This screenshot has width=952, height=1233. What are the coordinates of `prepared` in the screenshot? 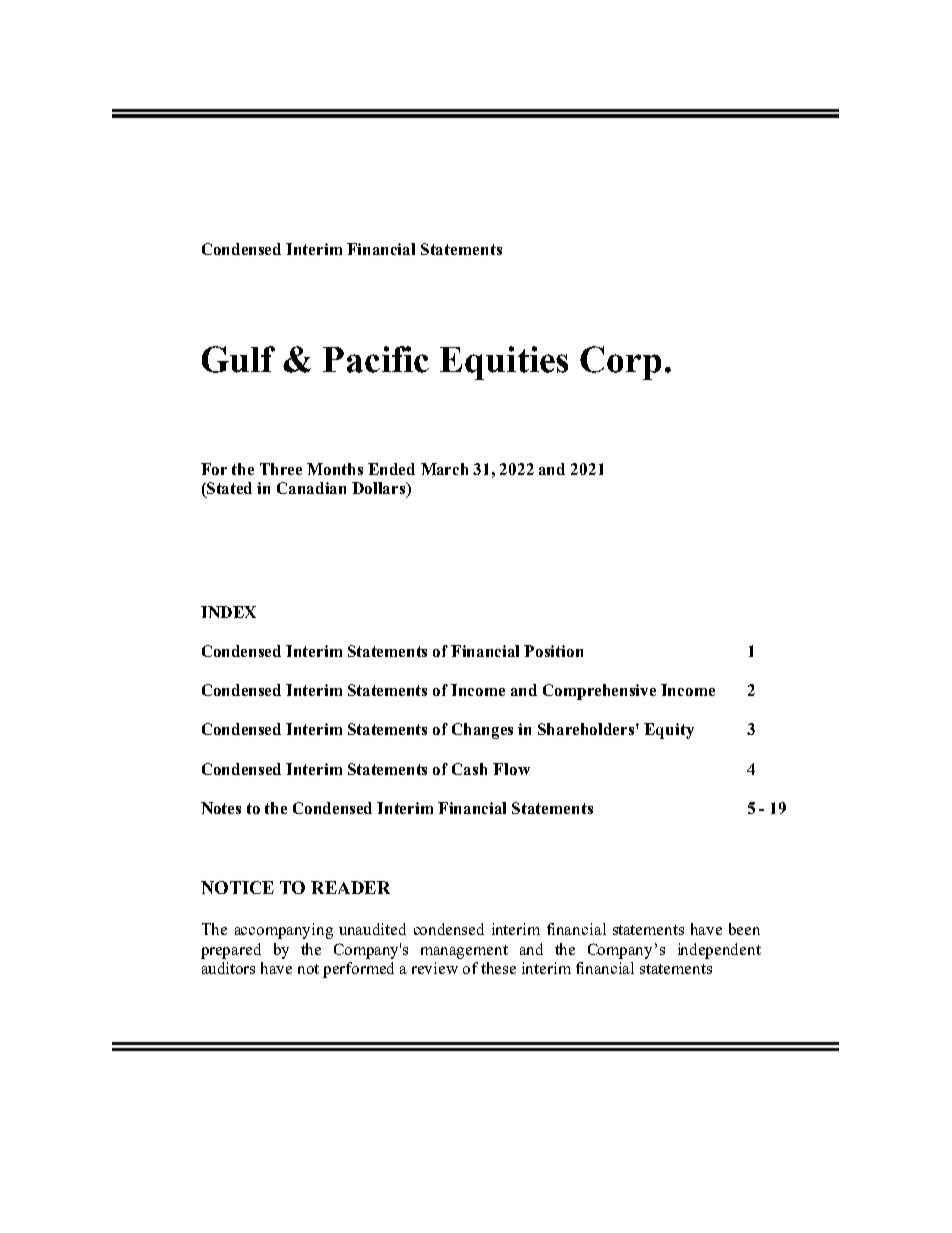 It's located at (231, 951).
